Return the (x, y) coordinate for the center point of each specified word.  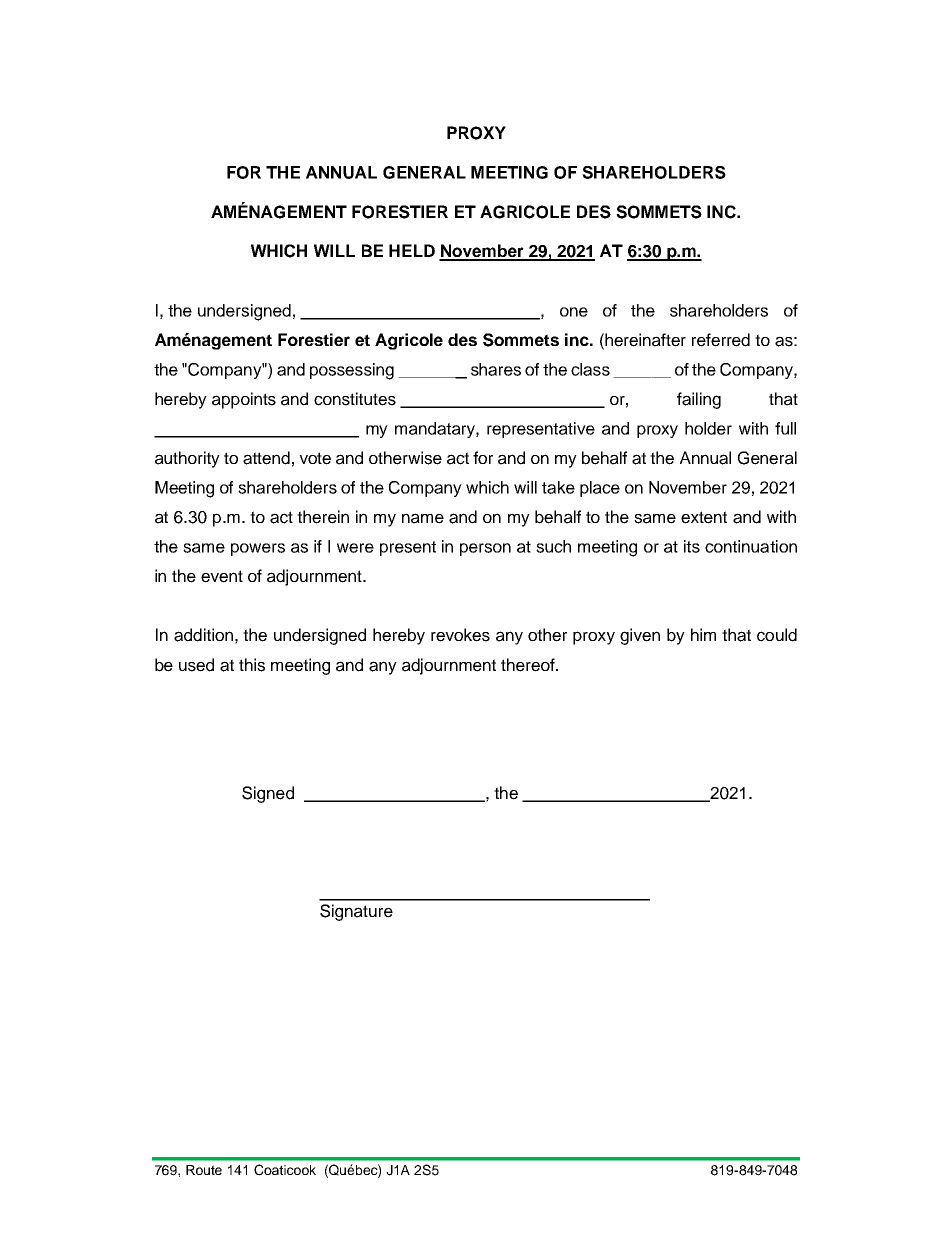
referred (721, 340)
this (252, 665)
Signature (356, 912)
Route (204, 1170)
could (777, 635)
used (196, 665)
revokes (460, 635)
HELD (412, 250)
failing (699, 400)
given (640, 636)
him (703, 634)
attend (266, 458)
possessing (352, 371)
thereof (529, 665)
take (558, 487)
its (692, 546)
